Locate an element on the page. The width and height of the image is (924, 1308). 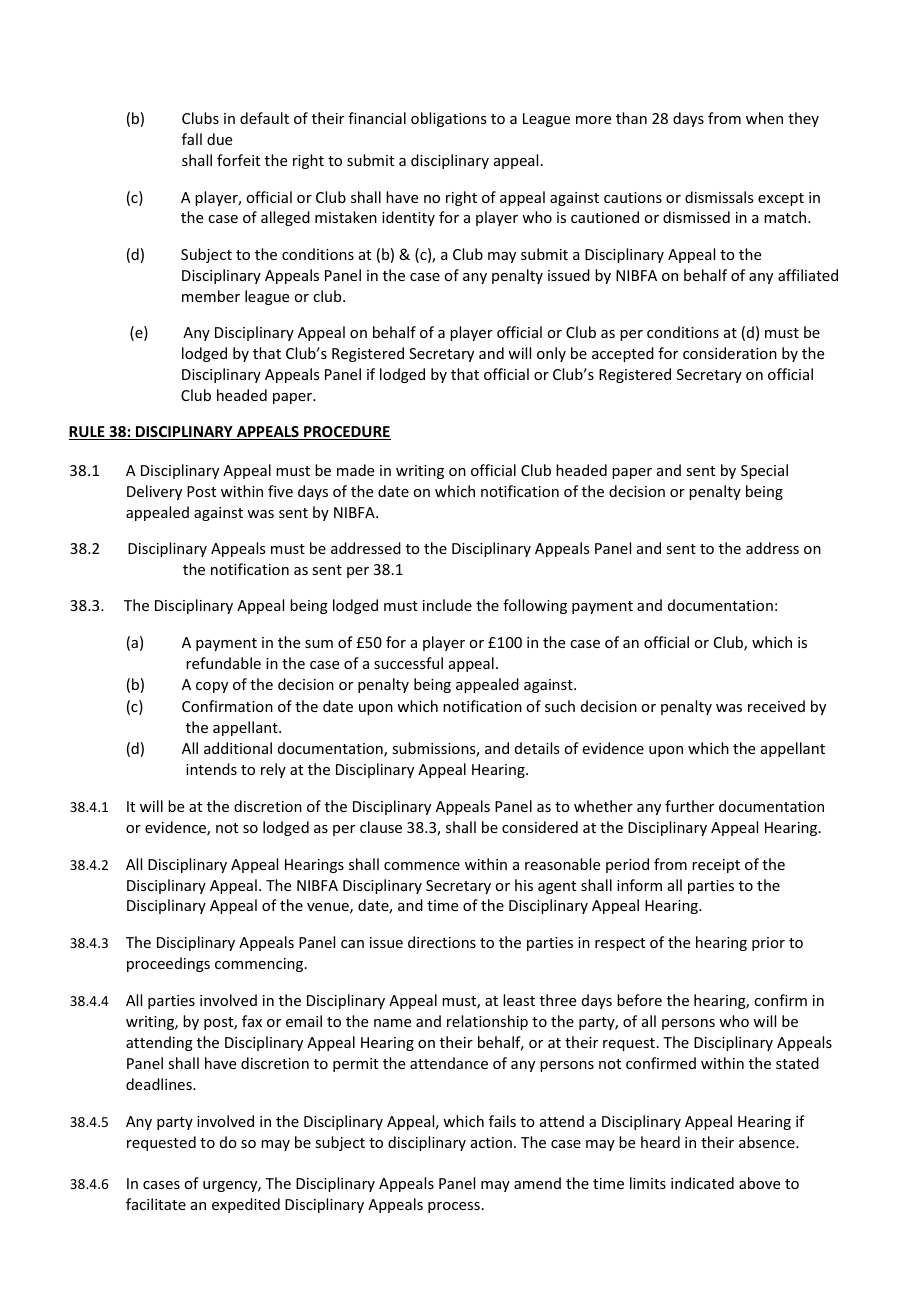
fall is located at coordinates (192, 139).
